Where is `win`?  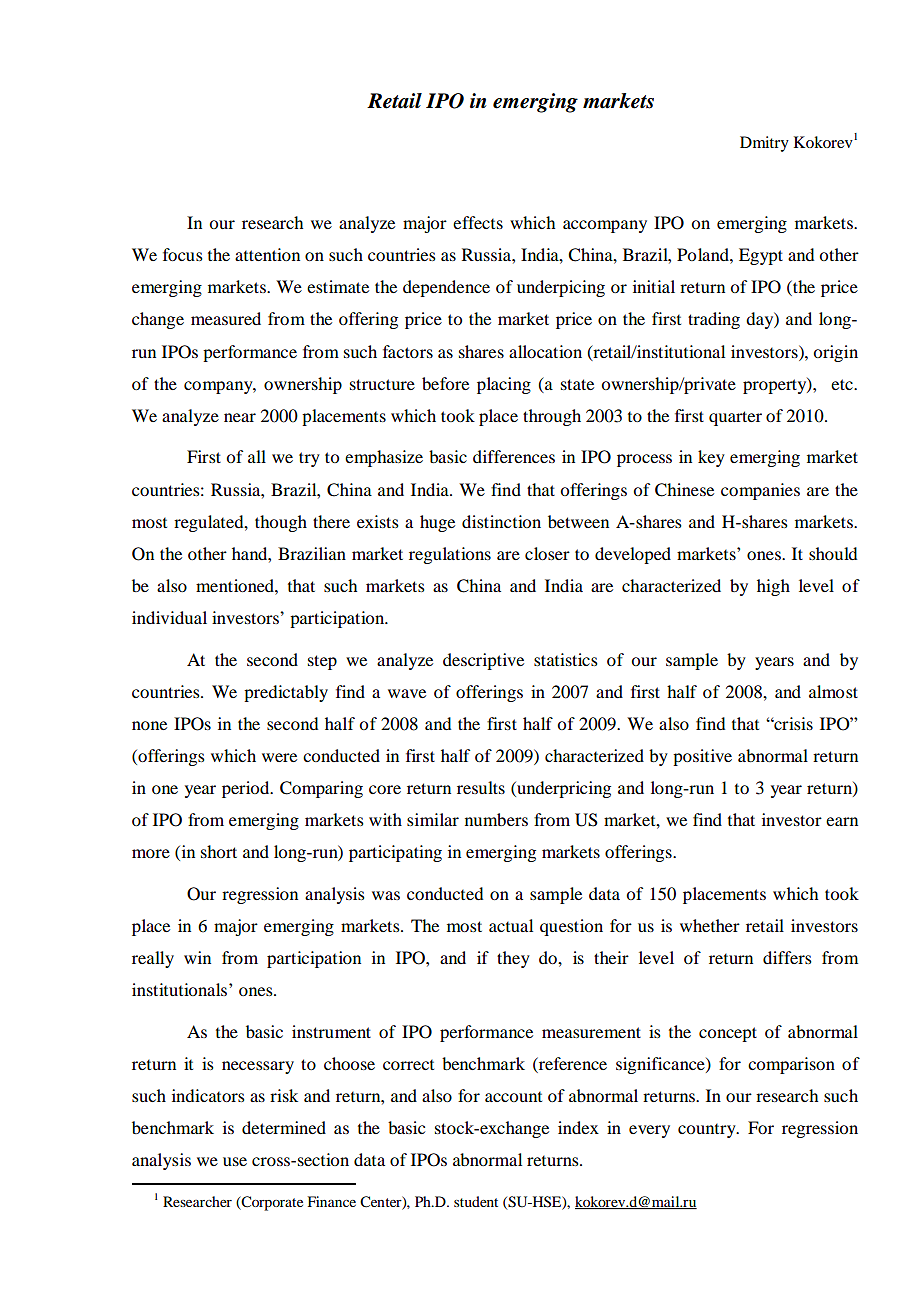 win is located at coordinates (197, 957).
